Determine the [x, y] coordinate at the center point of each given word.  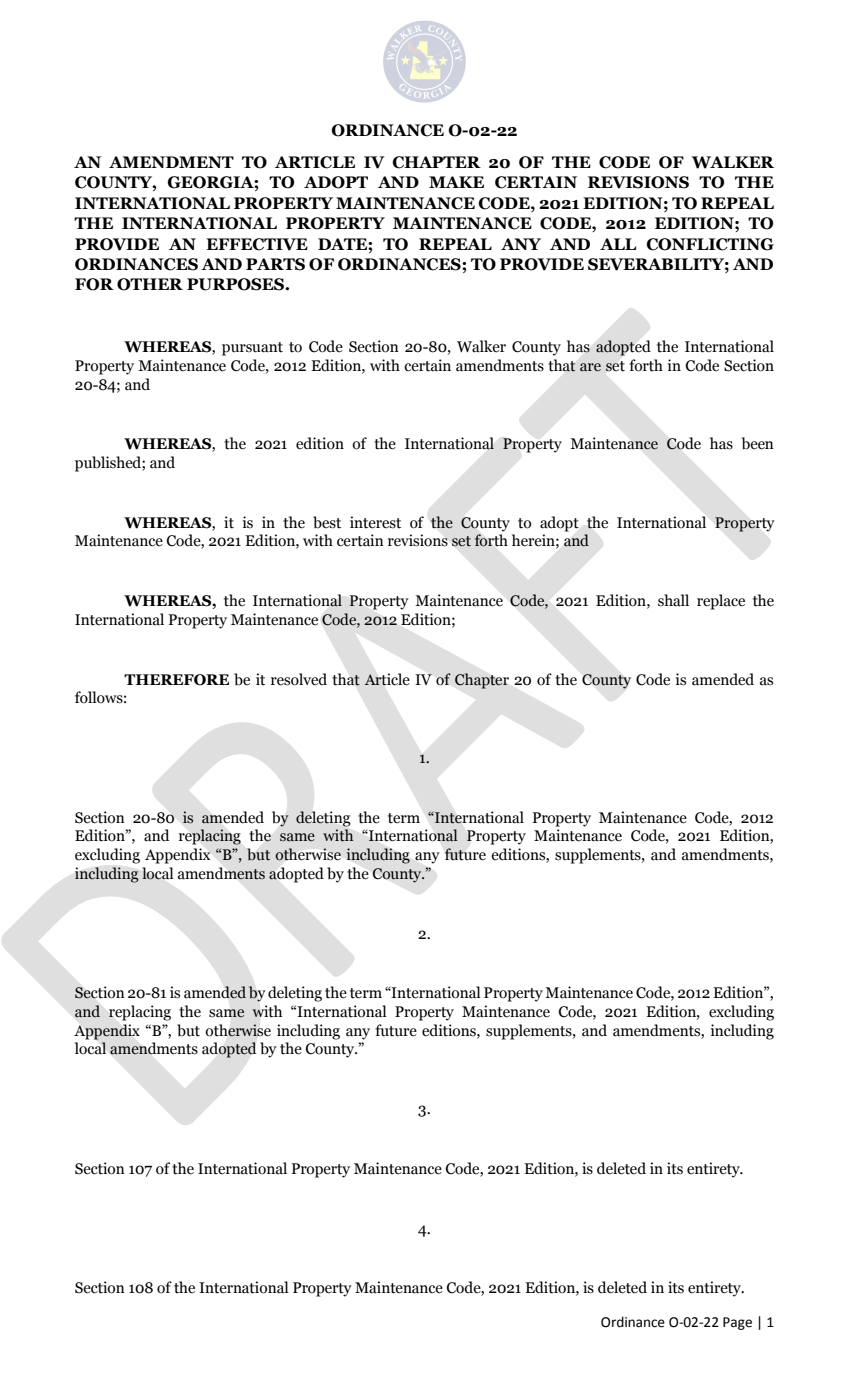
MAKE [456, 182]
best [327, 522]
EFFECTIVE [257, 244]
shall [673, 600]
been [758, 443]
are [590, 367]
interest [375, 522]
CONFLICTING [710, 244]
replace [721, 602]
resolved [299, 679]
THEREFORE [176, 680]
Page [737, 1323]
